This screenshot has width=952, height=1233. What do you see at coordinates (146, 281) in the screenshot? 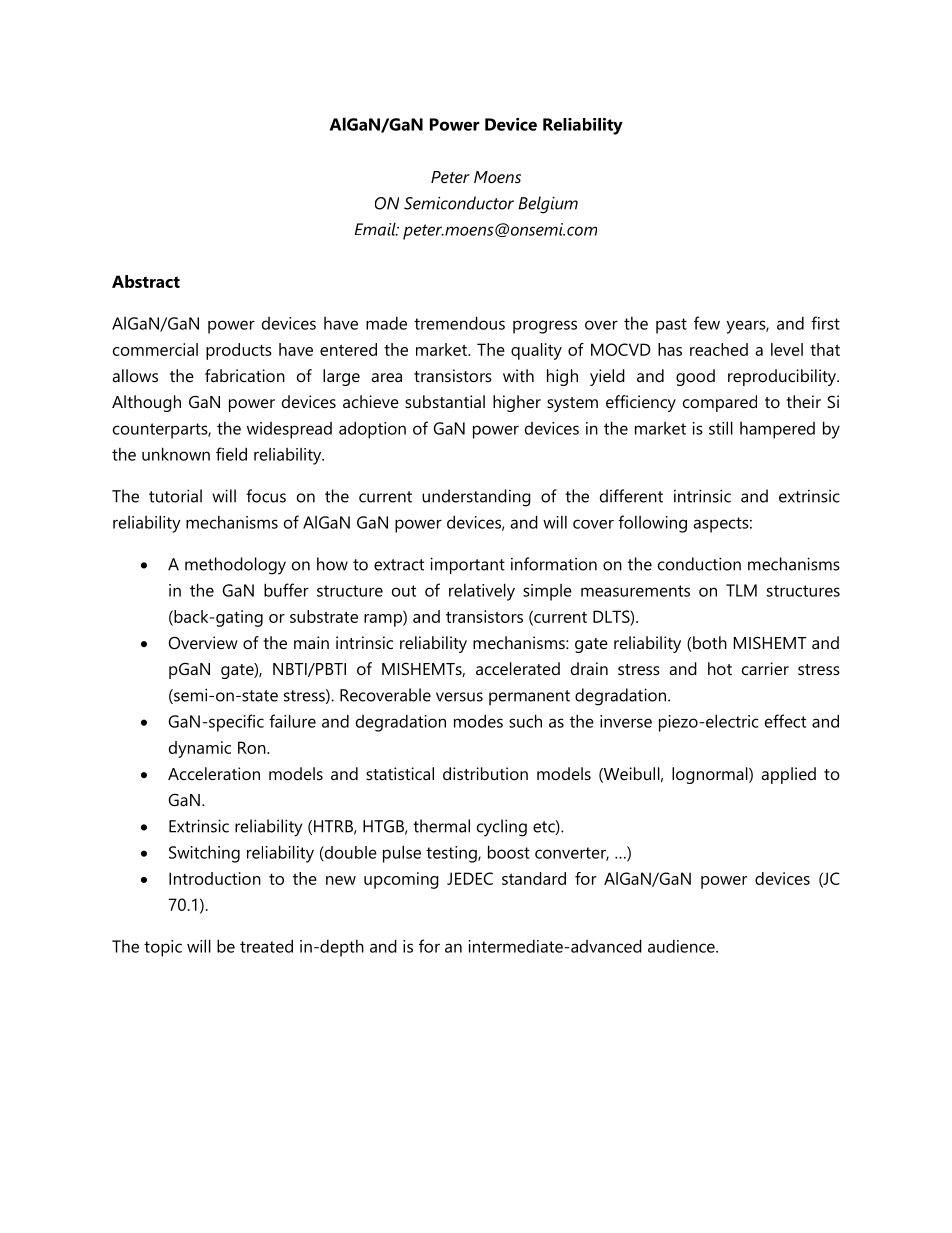
I see `Abstract` at bounding box center [146, 281].
